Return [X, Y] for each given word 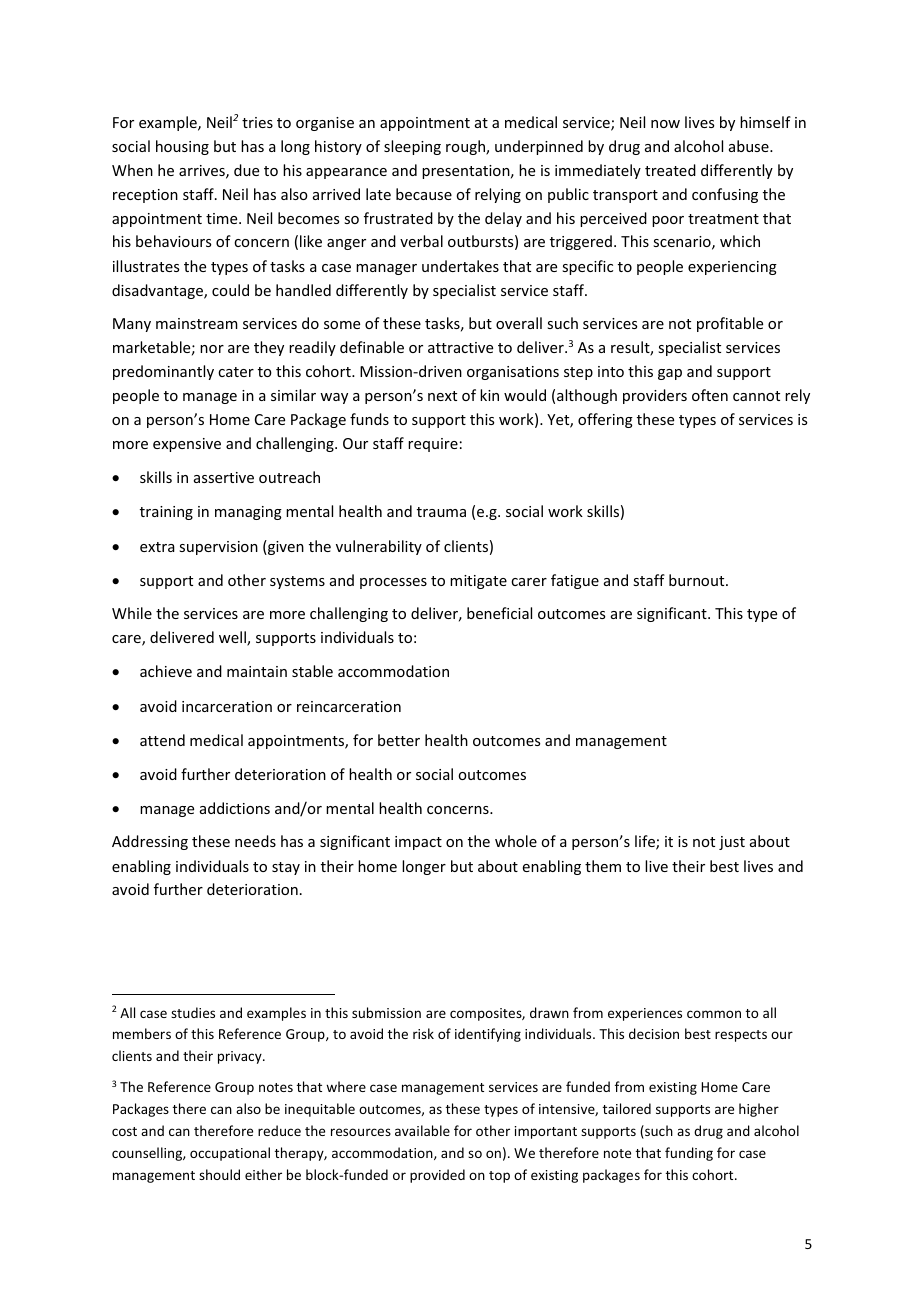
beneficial [499, 613]
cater [236, 372]
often [710, 395]
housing [182, 147]
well [233, 638]
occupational [230, 1154]
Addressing [150, 842]
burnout [698, 580]
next [442, 396]
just [732, 843]
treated [670, 170]
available [422, 1130]
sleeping [412, 147]
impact [418, 843]
